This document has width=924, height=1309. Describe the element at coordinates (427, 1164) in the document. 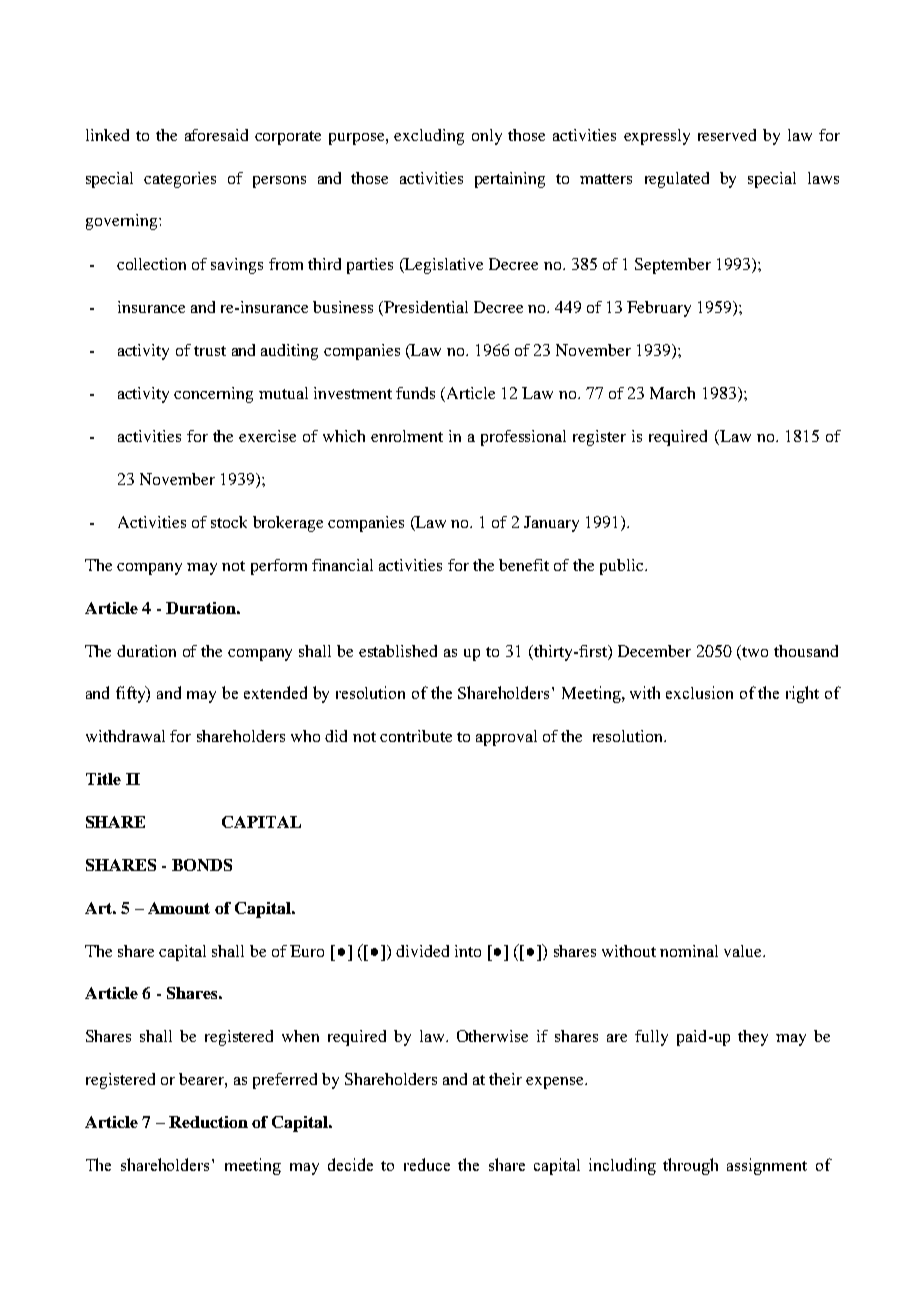

I see `reduce` at that location.
